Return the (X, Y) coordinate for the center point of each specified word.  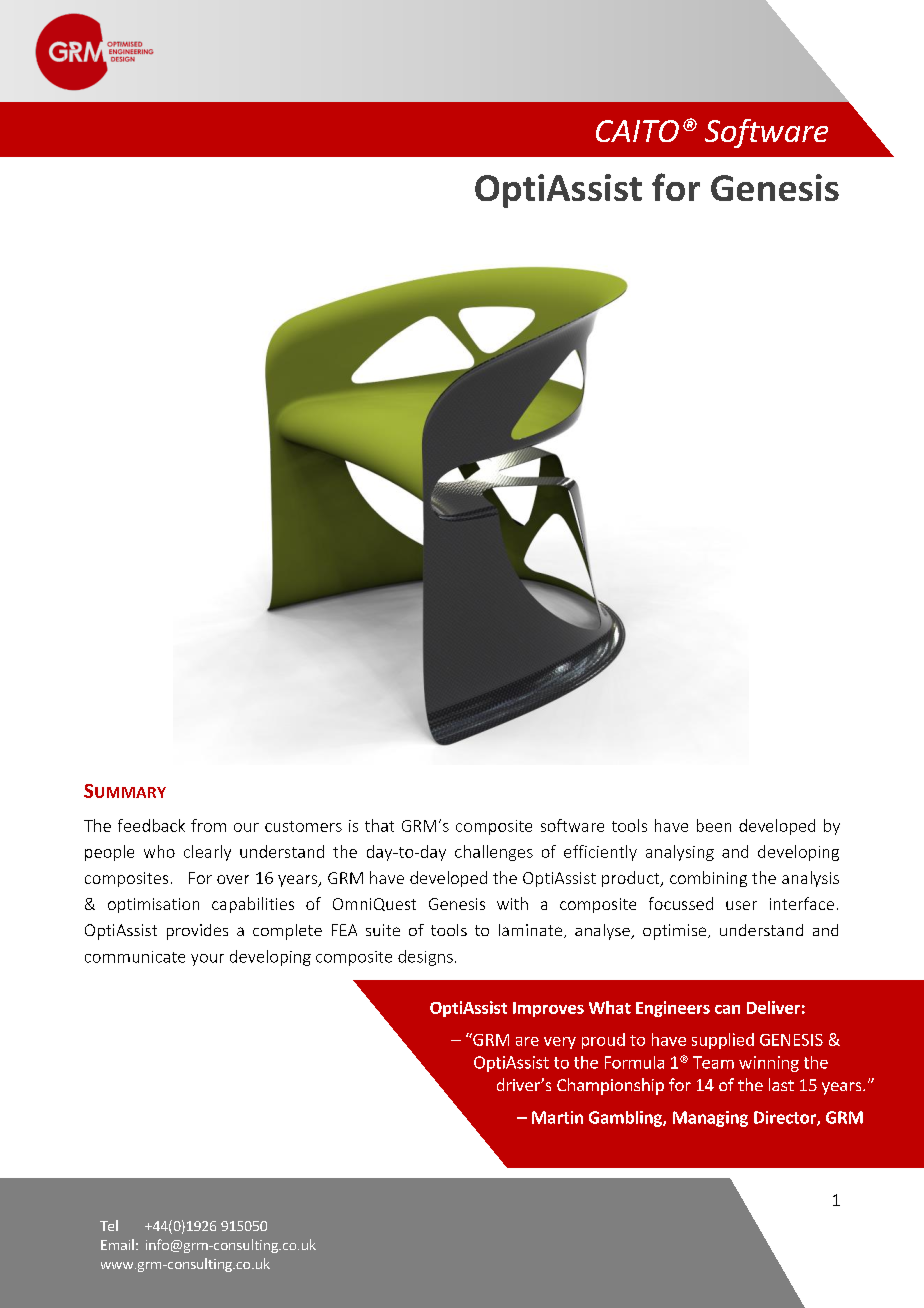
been (714, 825)
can (727, 1009)
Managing (710, 1119)
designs (425, 958)
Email (117, 1244)
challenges (494, 853)
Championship (610, 1086)
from (208, 825)
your (207, 960)
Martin (557, 1117)
